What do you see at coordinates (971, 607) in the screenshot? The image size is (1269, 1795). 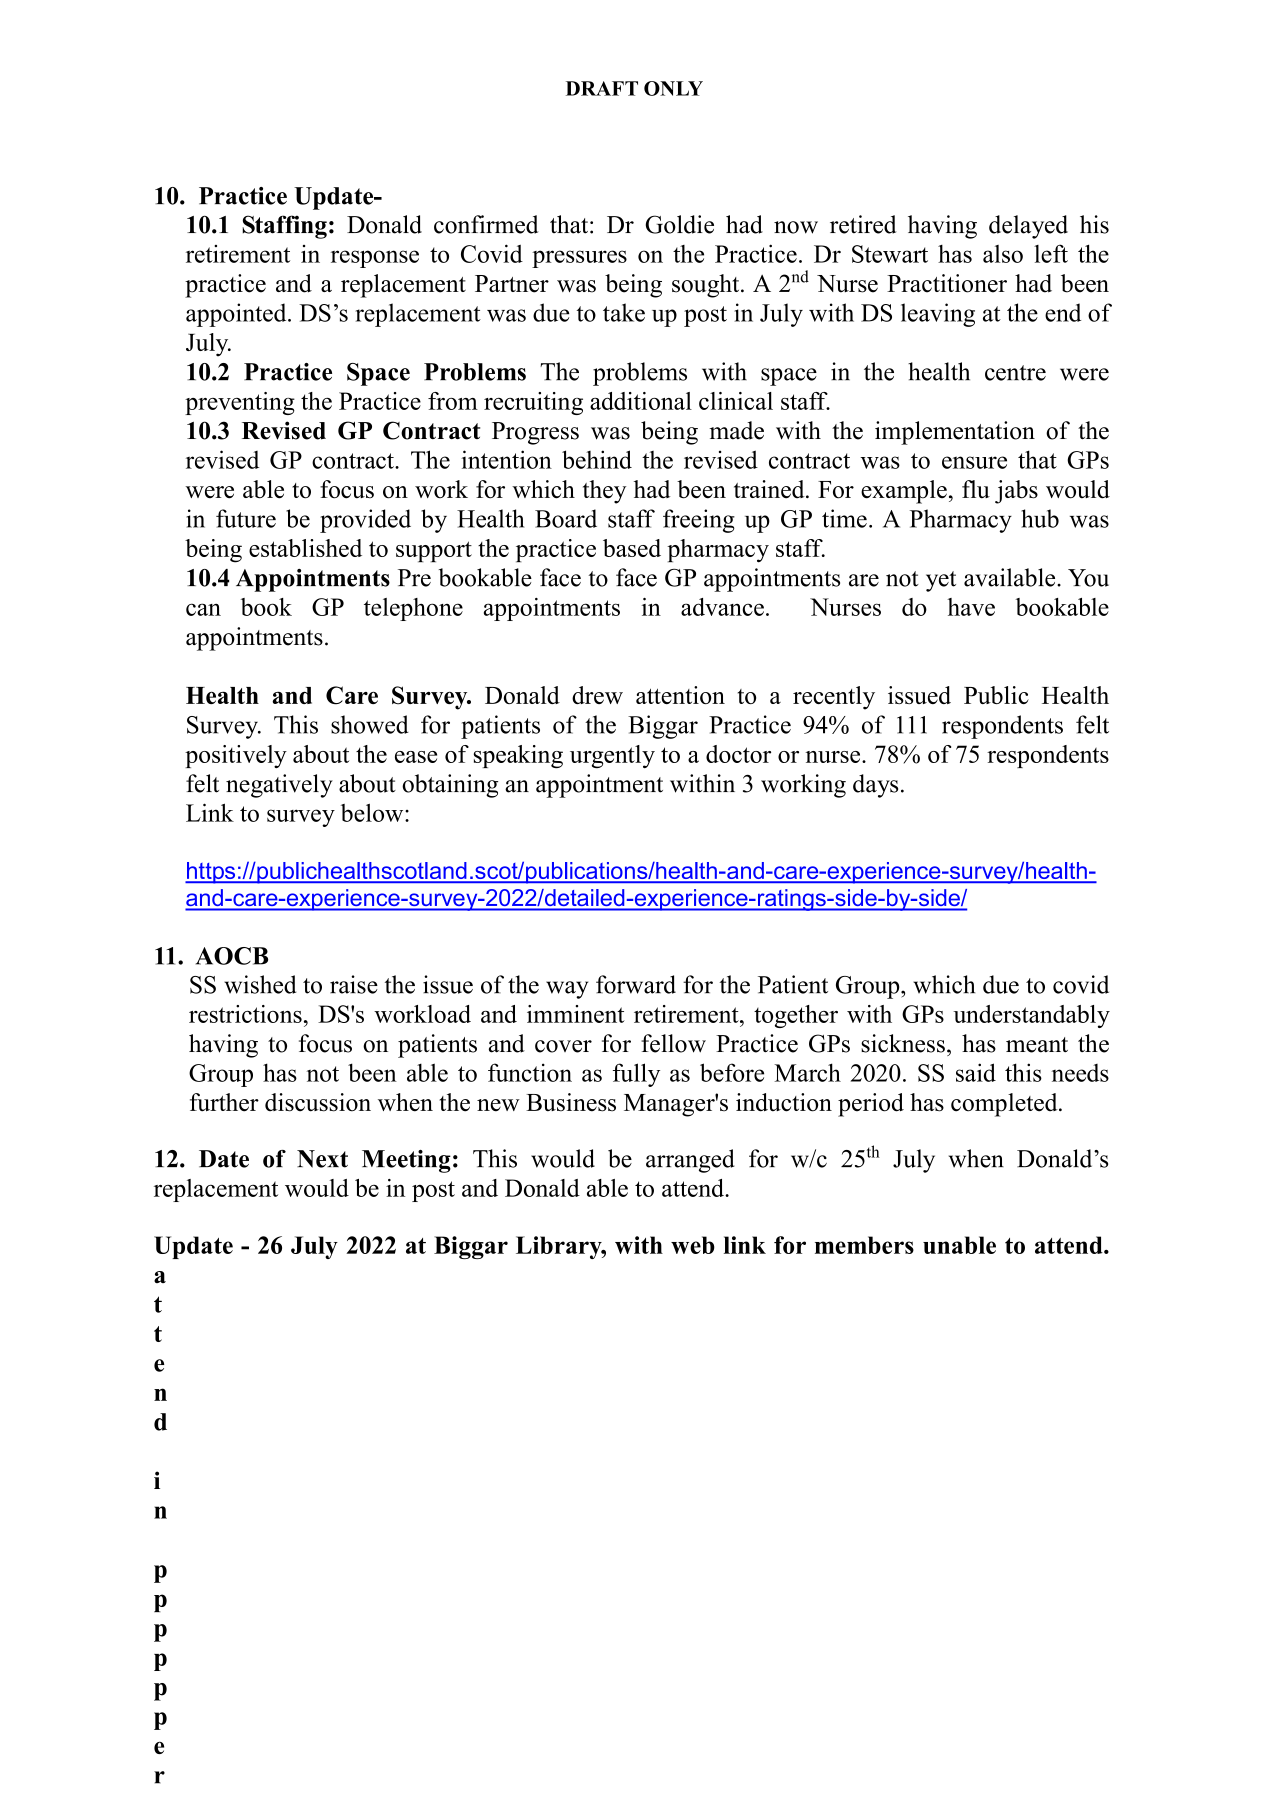 I see `have` at bounding box center [971, 607].
